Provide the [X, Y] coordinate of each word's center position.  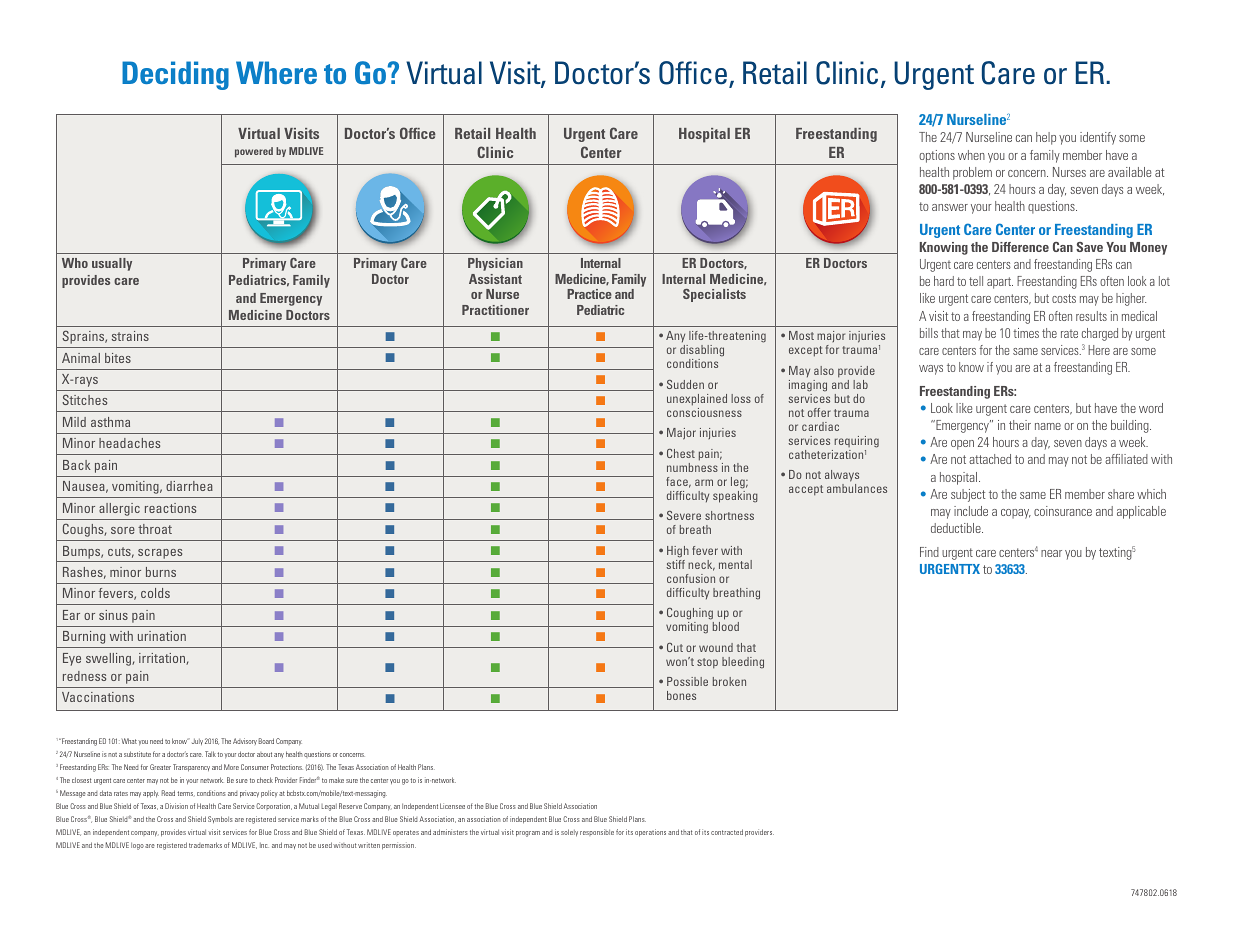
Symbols [220, 819]
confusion [691, 578]
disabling [702, 352]
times [1026, 333]
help [1046, 138]
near [1051, 553]
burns [161, 572]
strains [130, 336]
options [937, 156]
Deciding [175, 75]
